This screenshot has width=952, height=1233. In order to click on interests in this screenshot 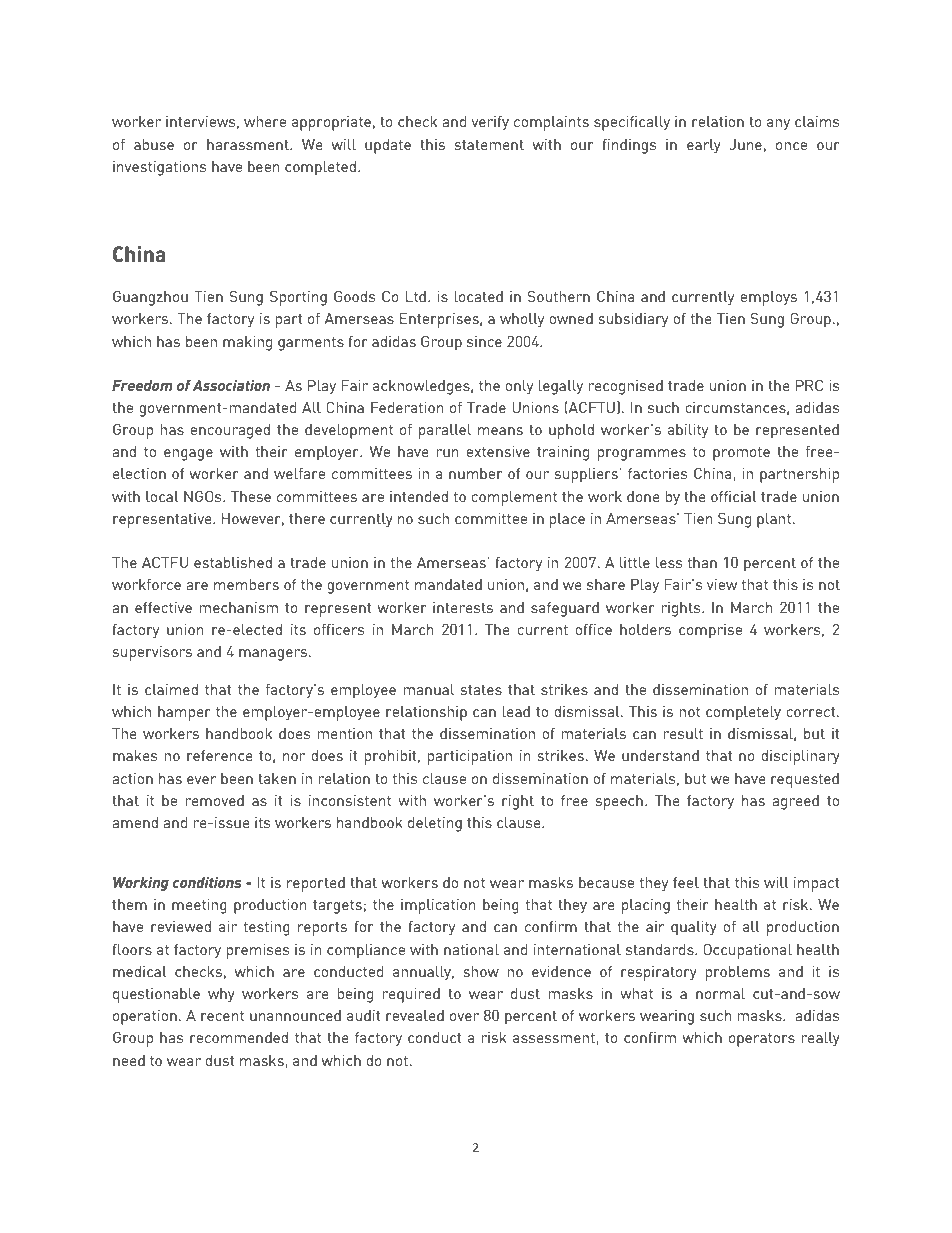, I will do `click(463, 607)`.
